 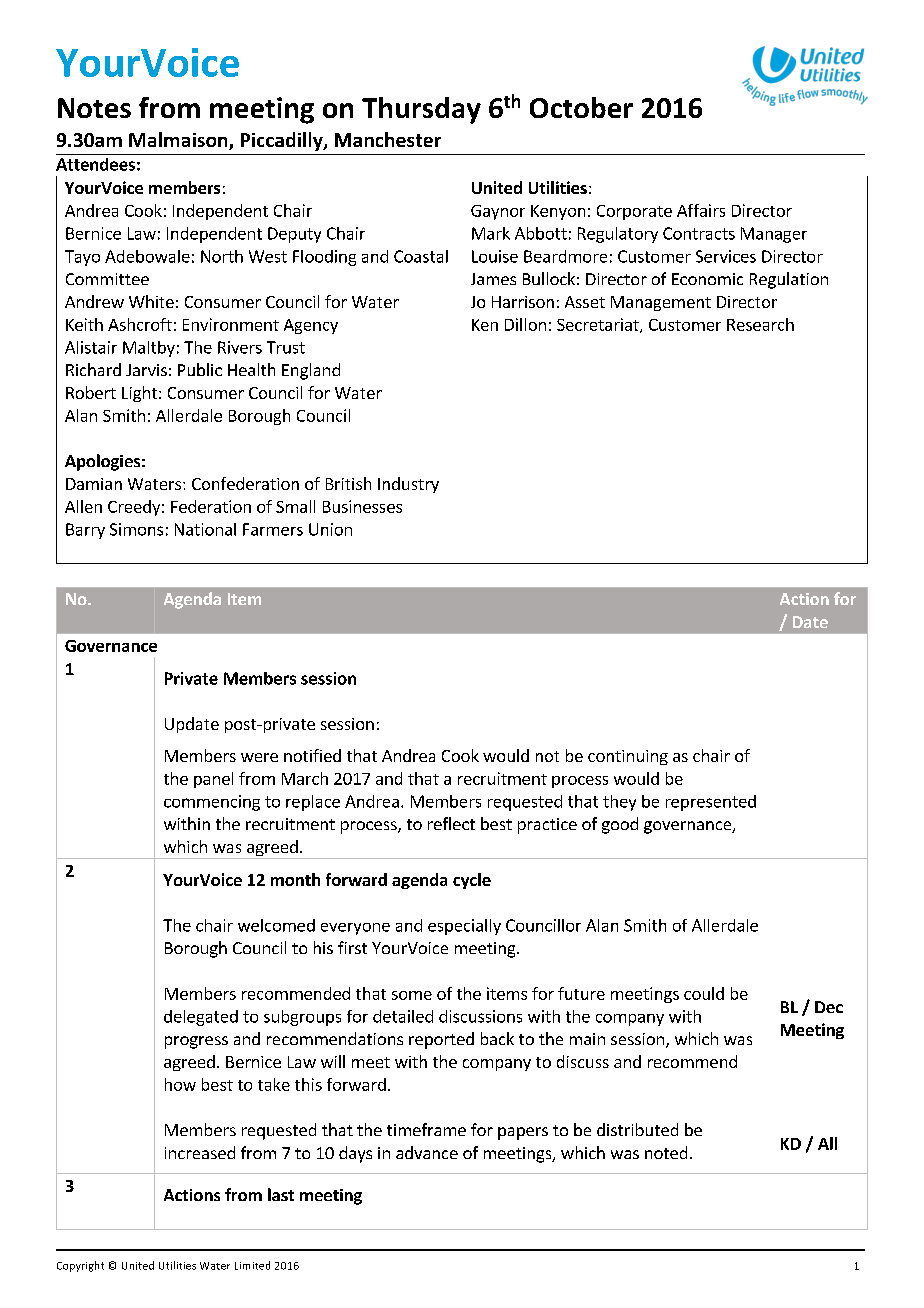 I want to click on Attendees, so click(x=95, y=164).
